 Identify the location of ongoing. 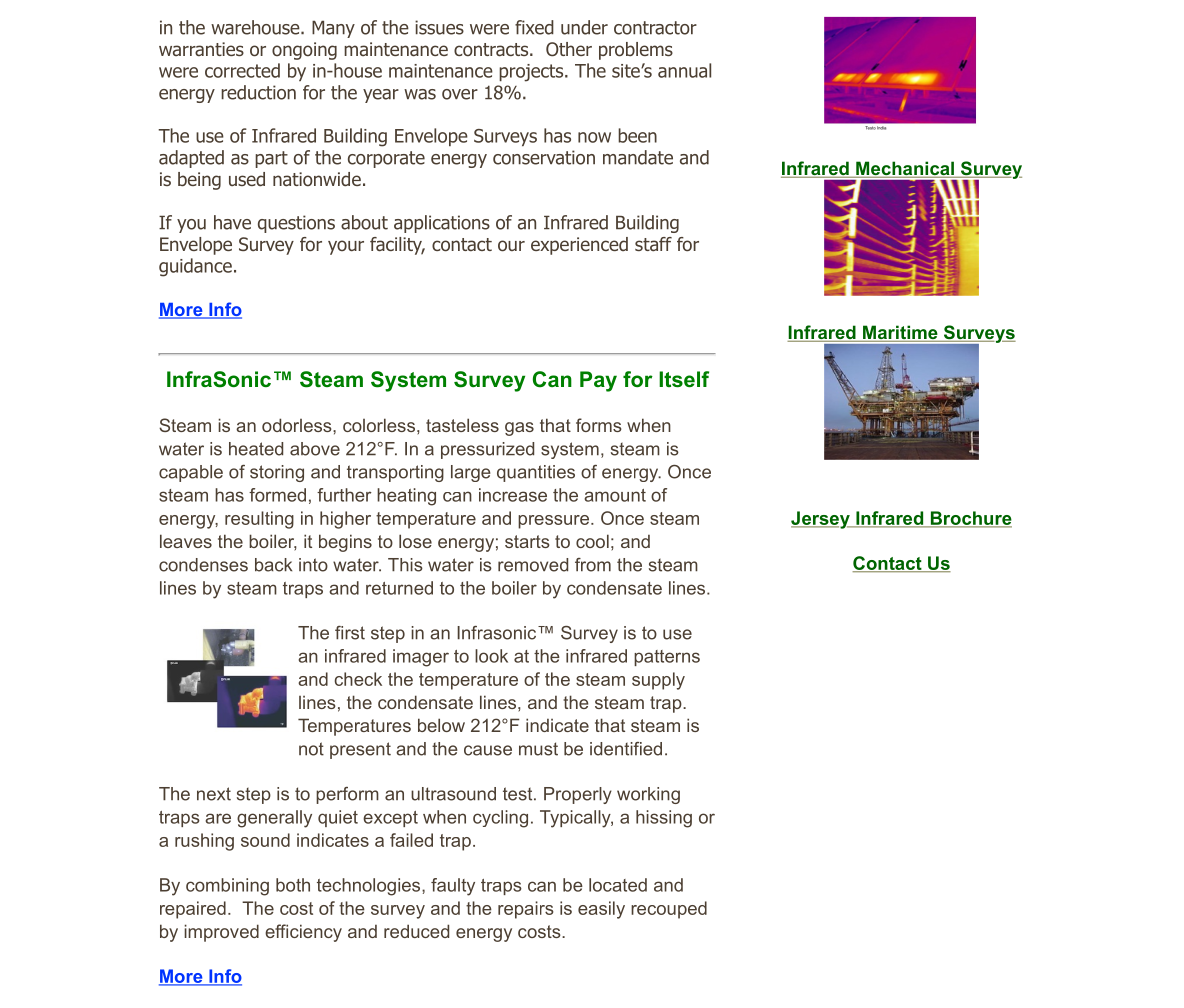
(304, 51).
